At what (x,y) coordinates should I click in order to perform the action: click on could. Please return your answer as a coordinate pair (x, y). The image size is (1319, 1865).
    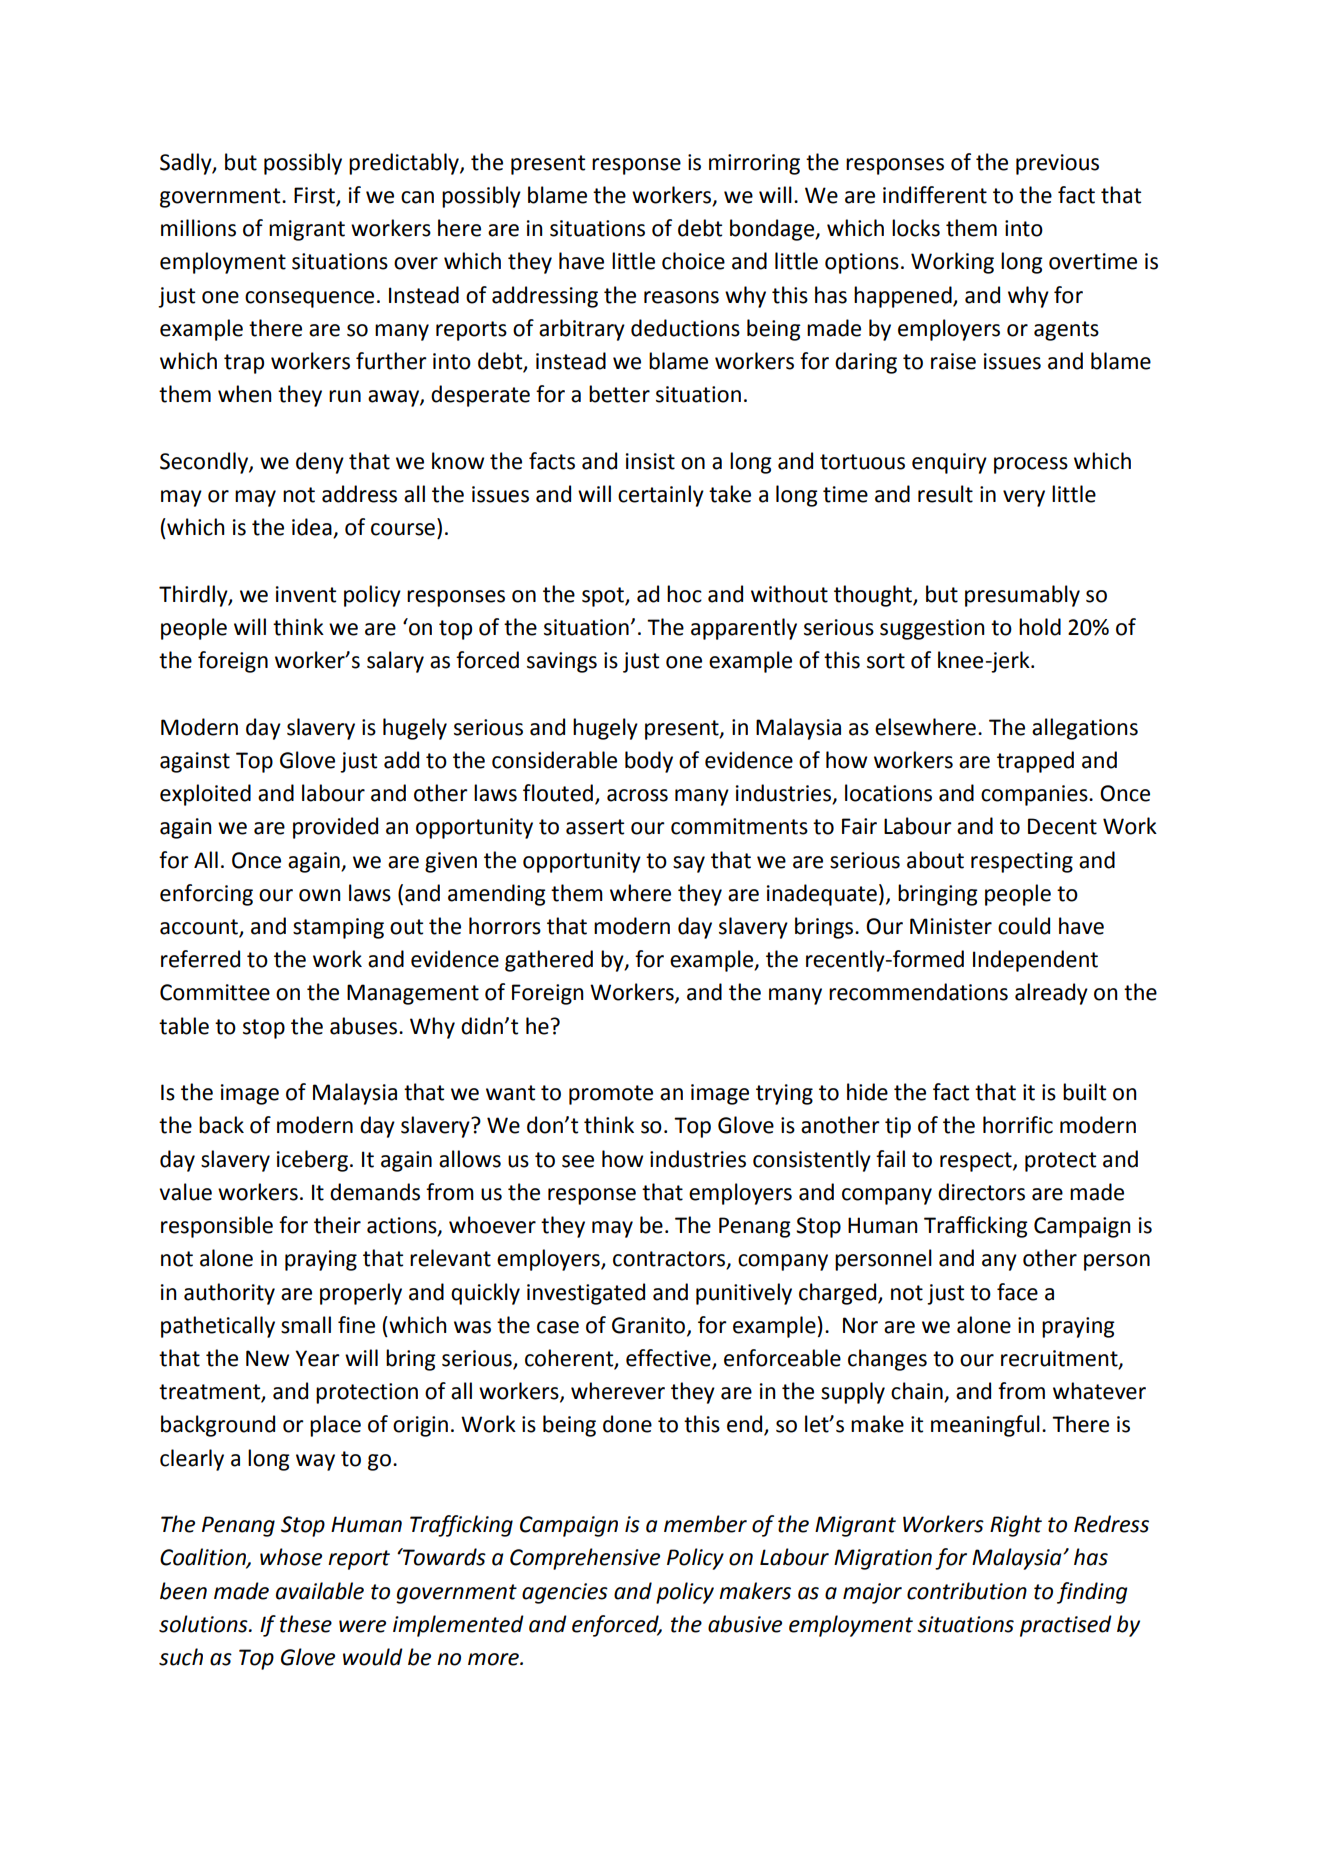
    Looking at the image, I should click on (1024, 926).
